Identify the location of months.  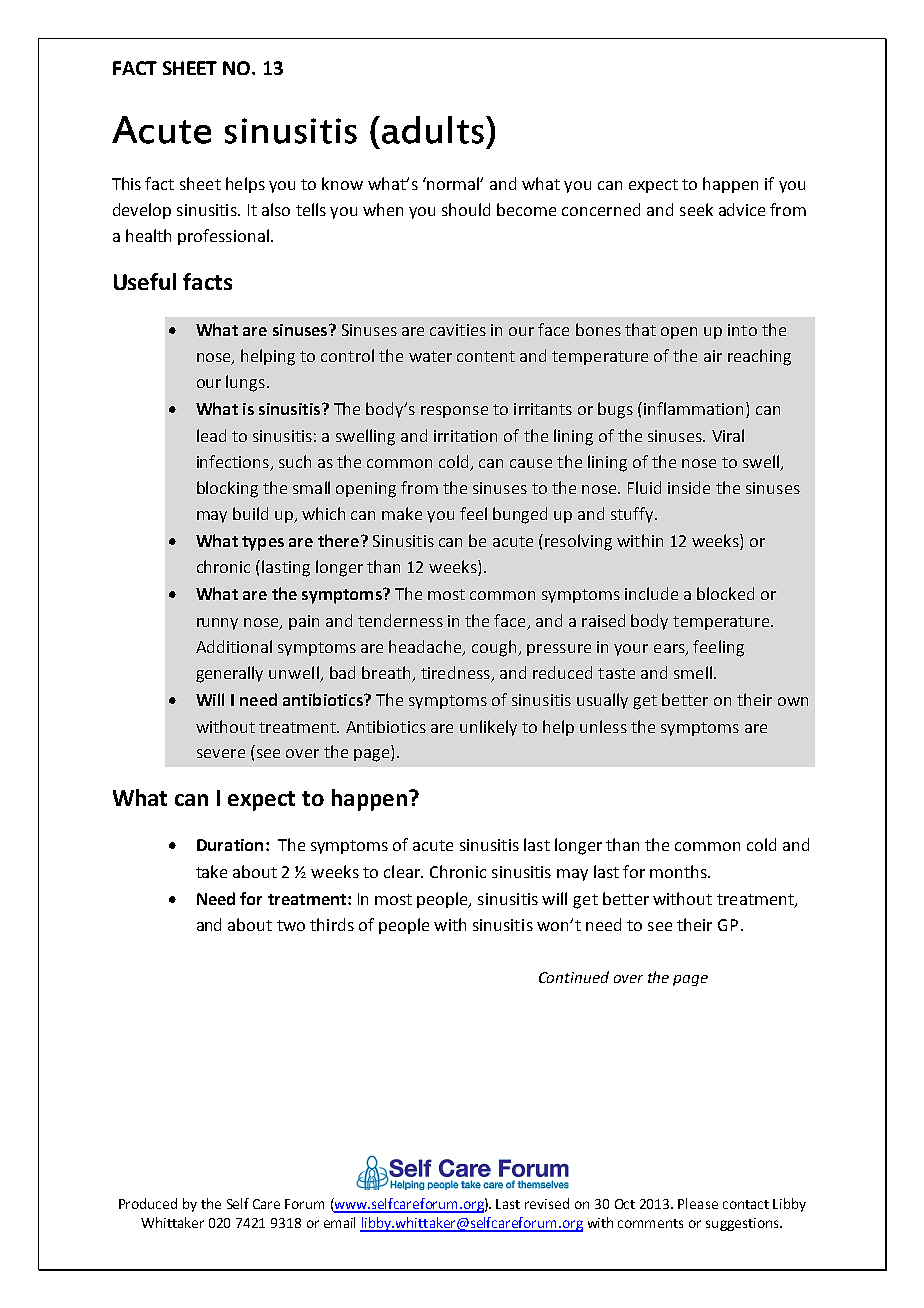
(679, 871).
